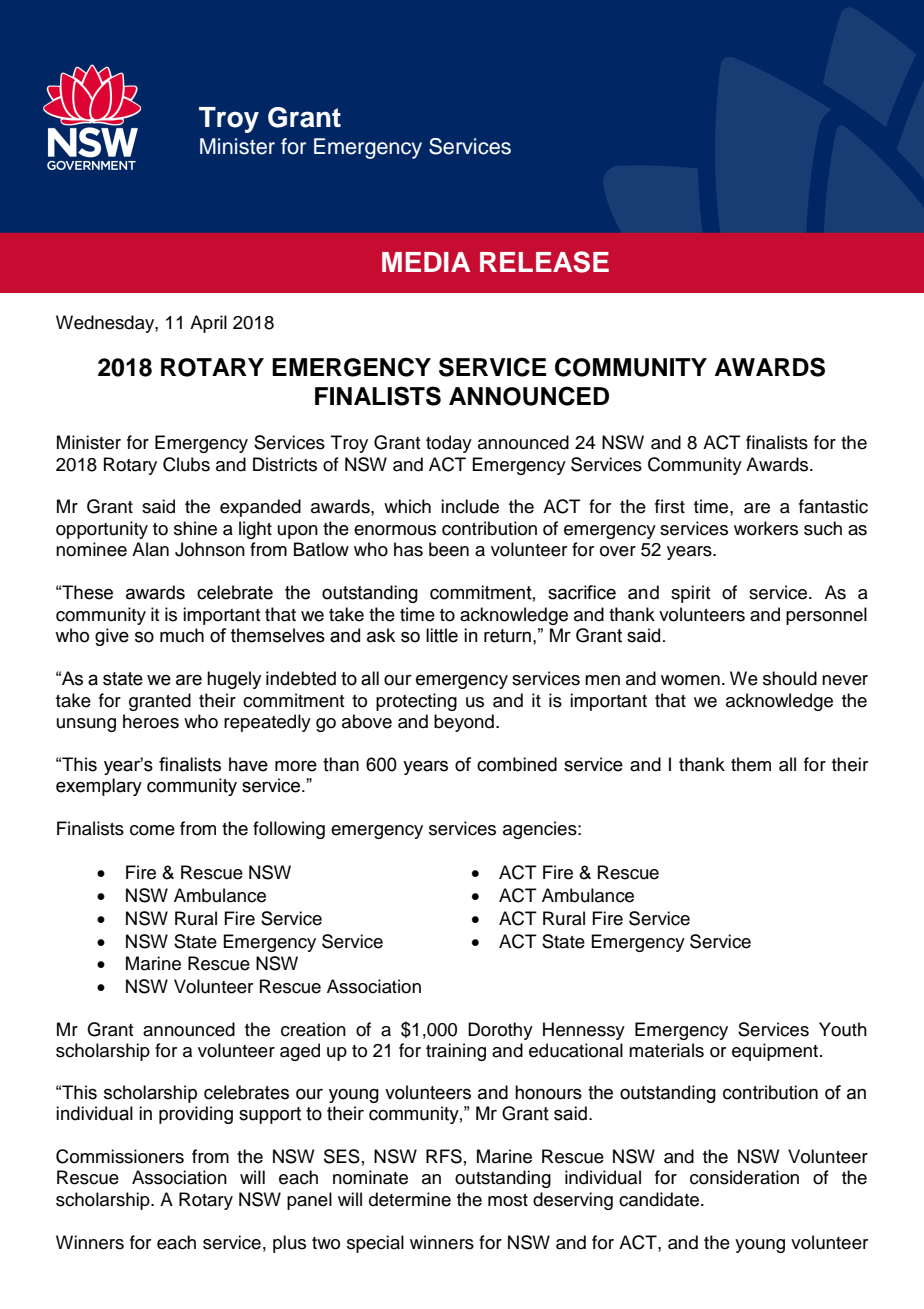 The height and width of the screenshot is (1309, 924). I want to click on RELEASE, so click(544, 262).
